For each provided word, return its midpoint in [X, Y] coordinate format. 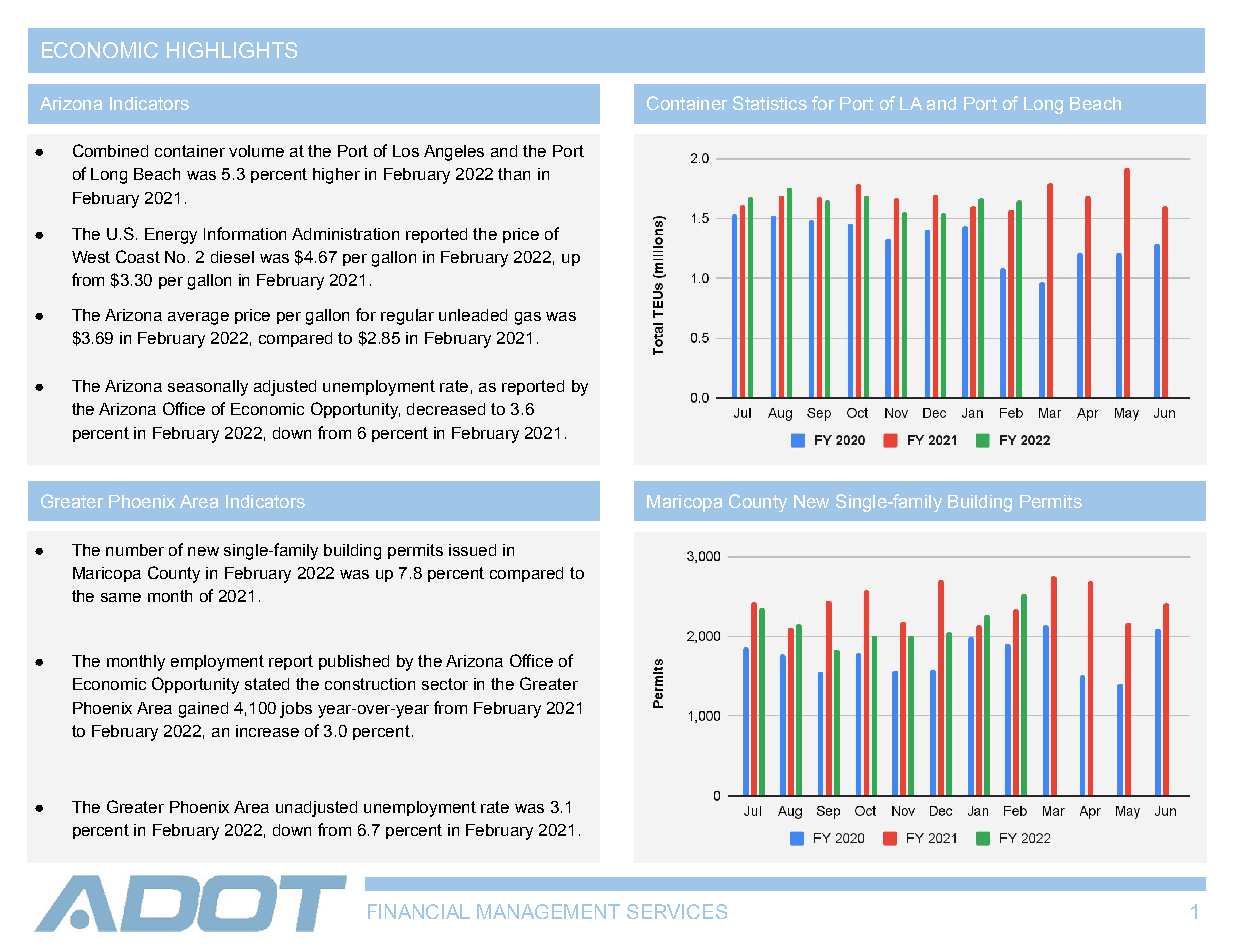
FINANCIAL [419, 911]
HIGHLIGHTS [232, 50]
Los [406, 151]
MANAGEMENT [548, 911]
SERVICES [677, 911]
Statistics [770, 103]
